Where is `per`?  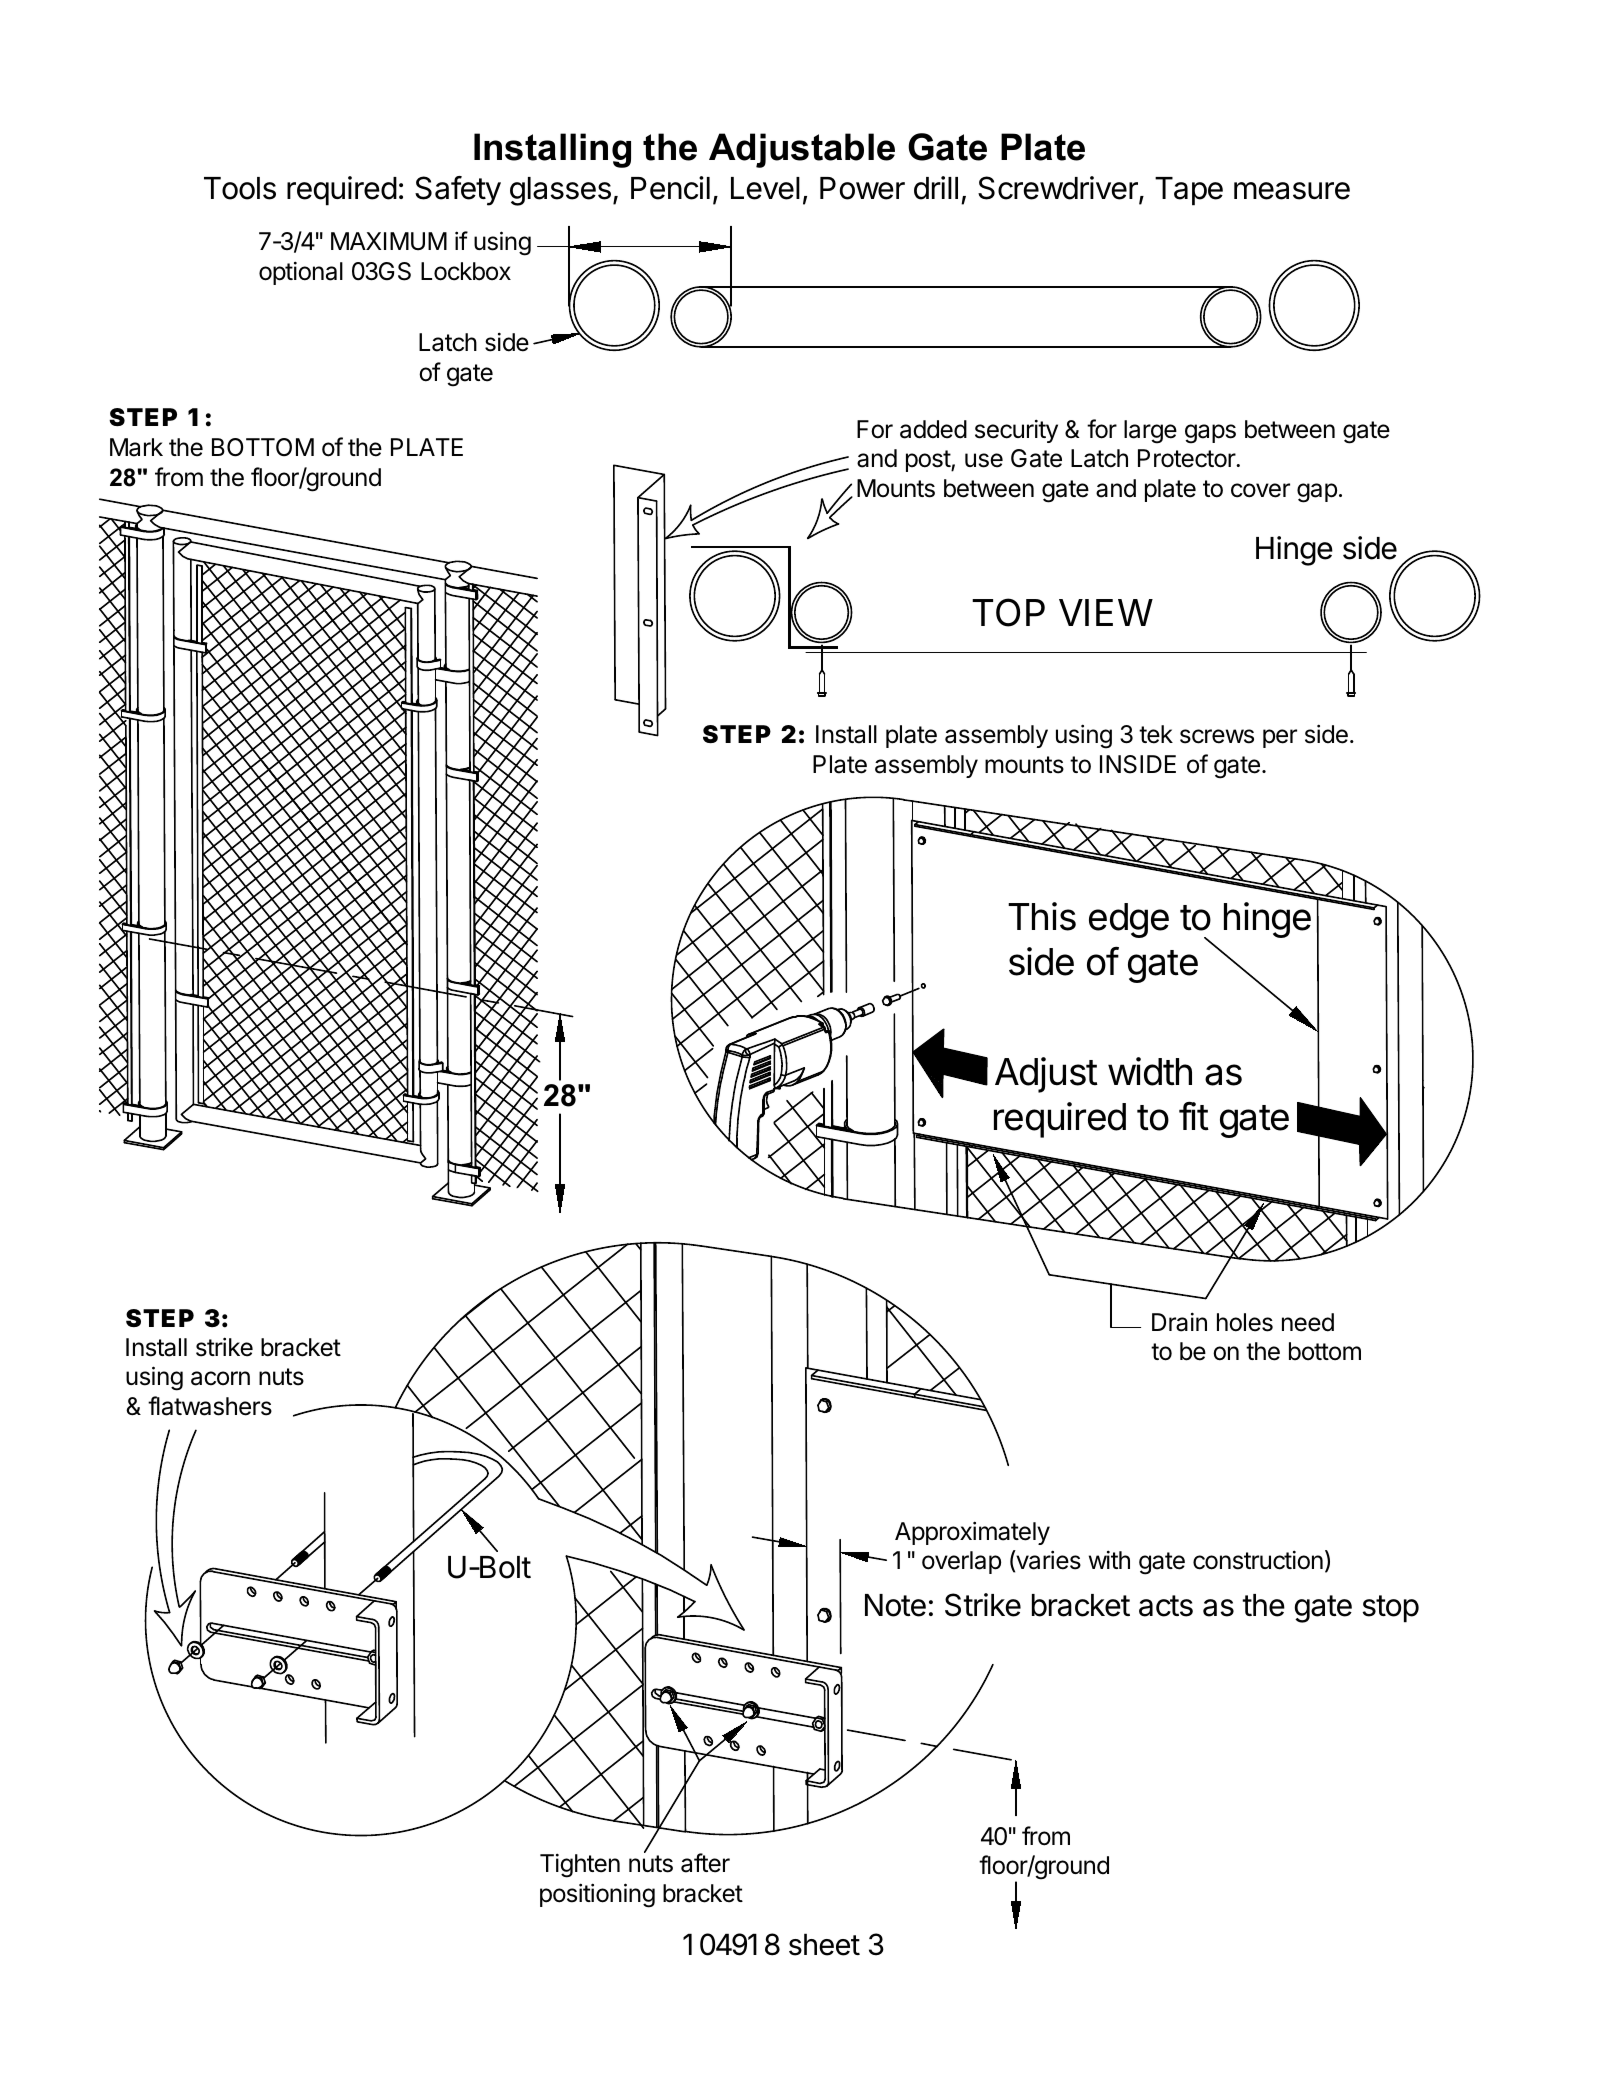
per is located at coordinates (1280, 738).
